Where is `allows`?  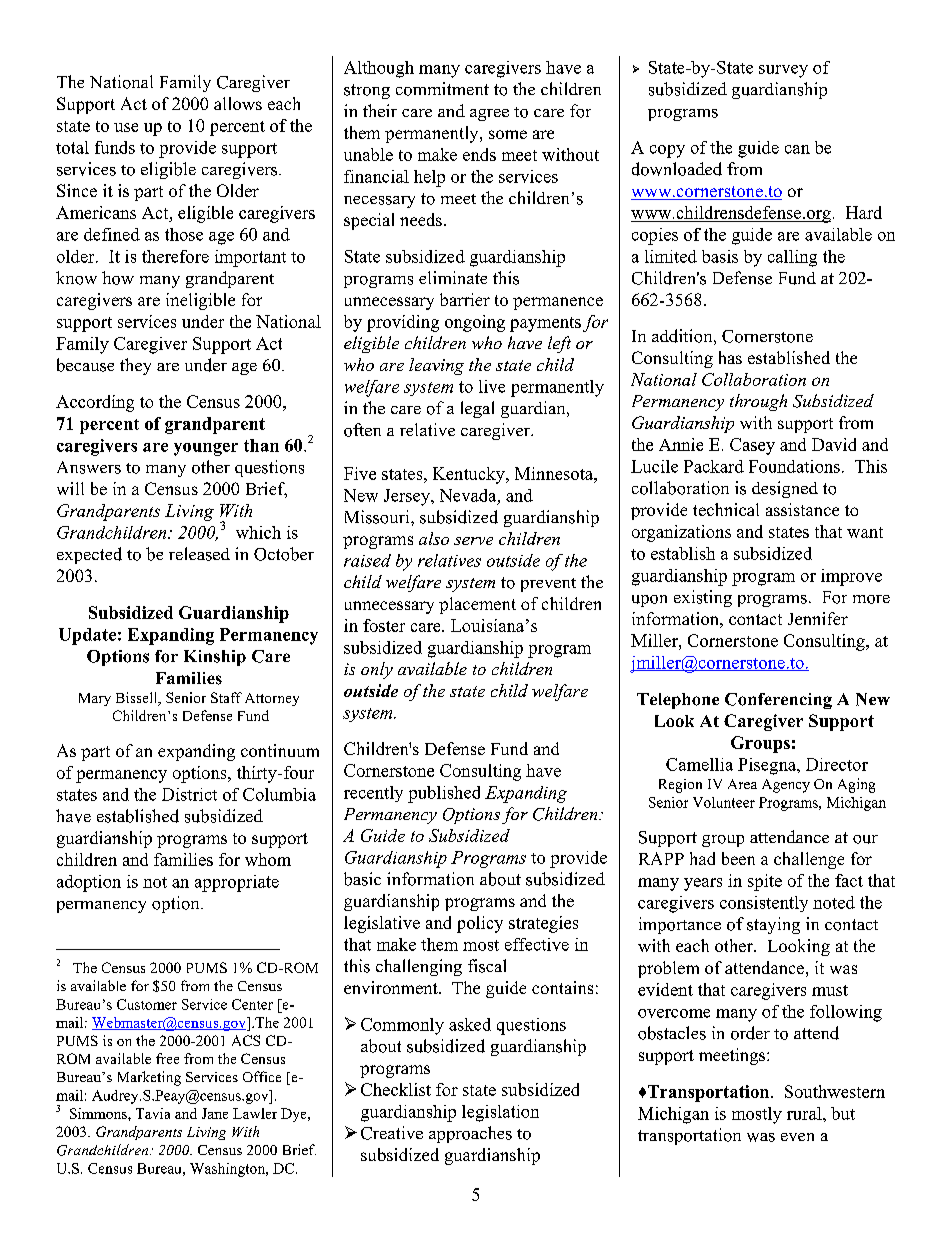
allows is located at coordinates (238, 103).
